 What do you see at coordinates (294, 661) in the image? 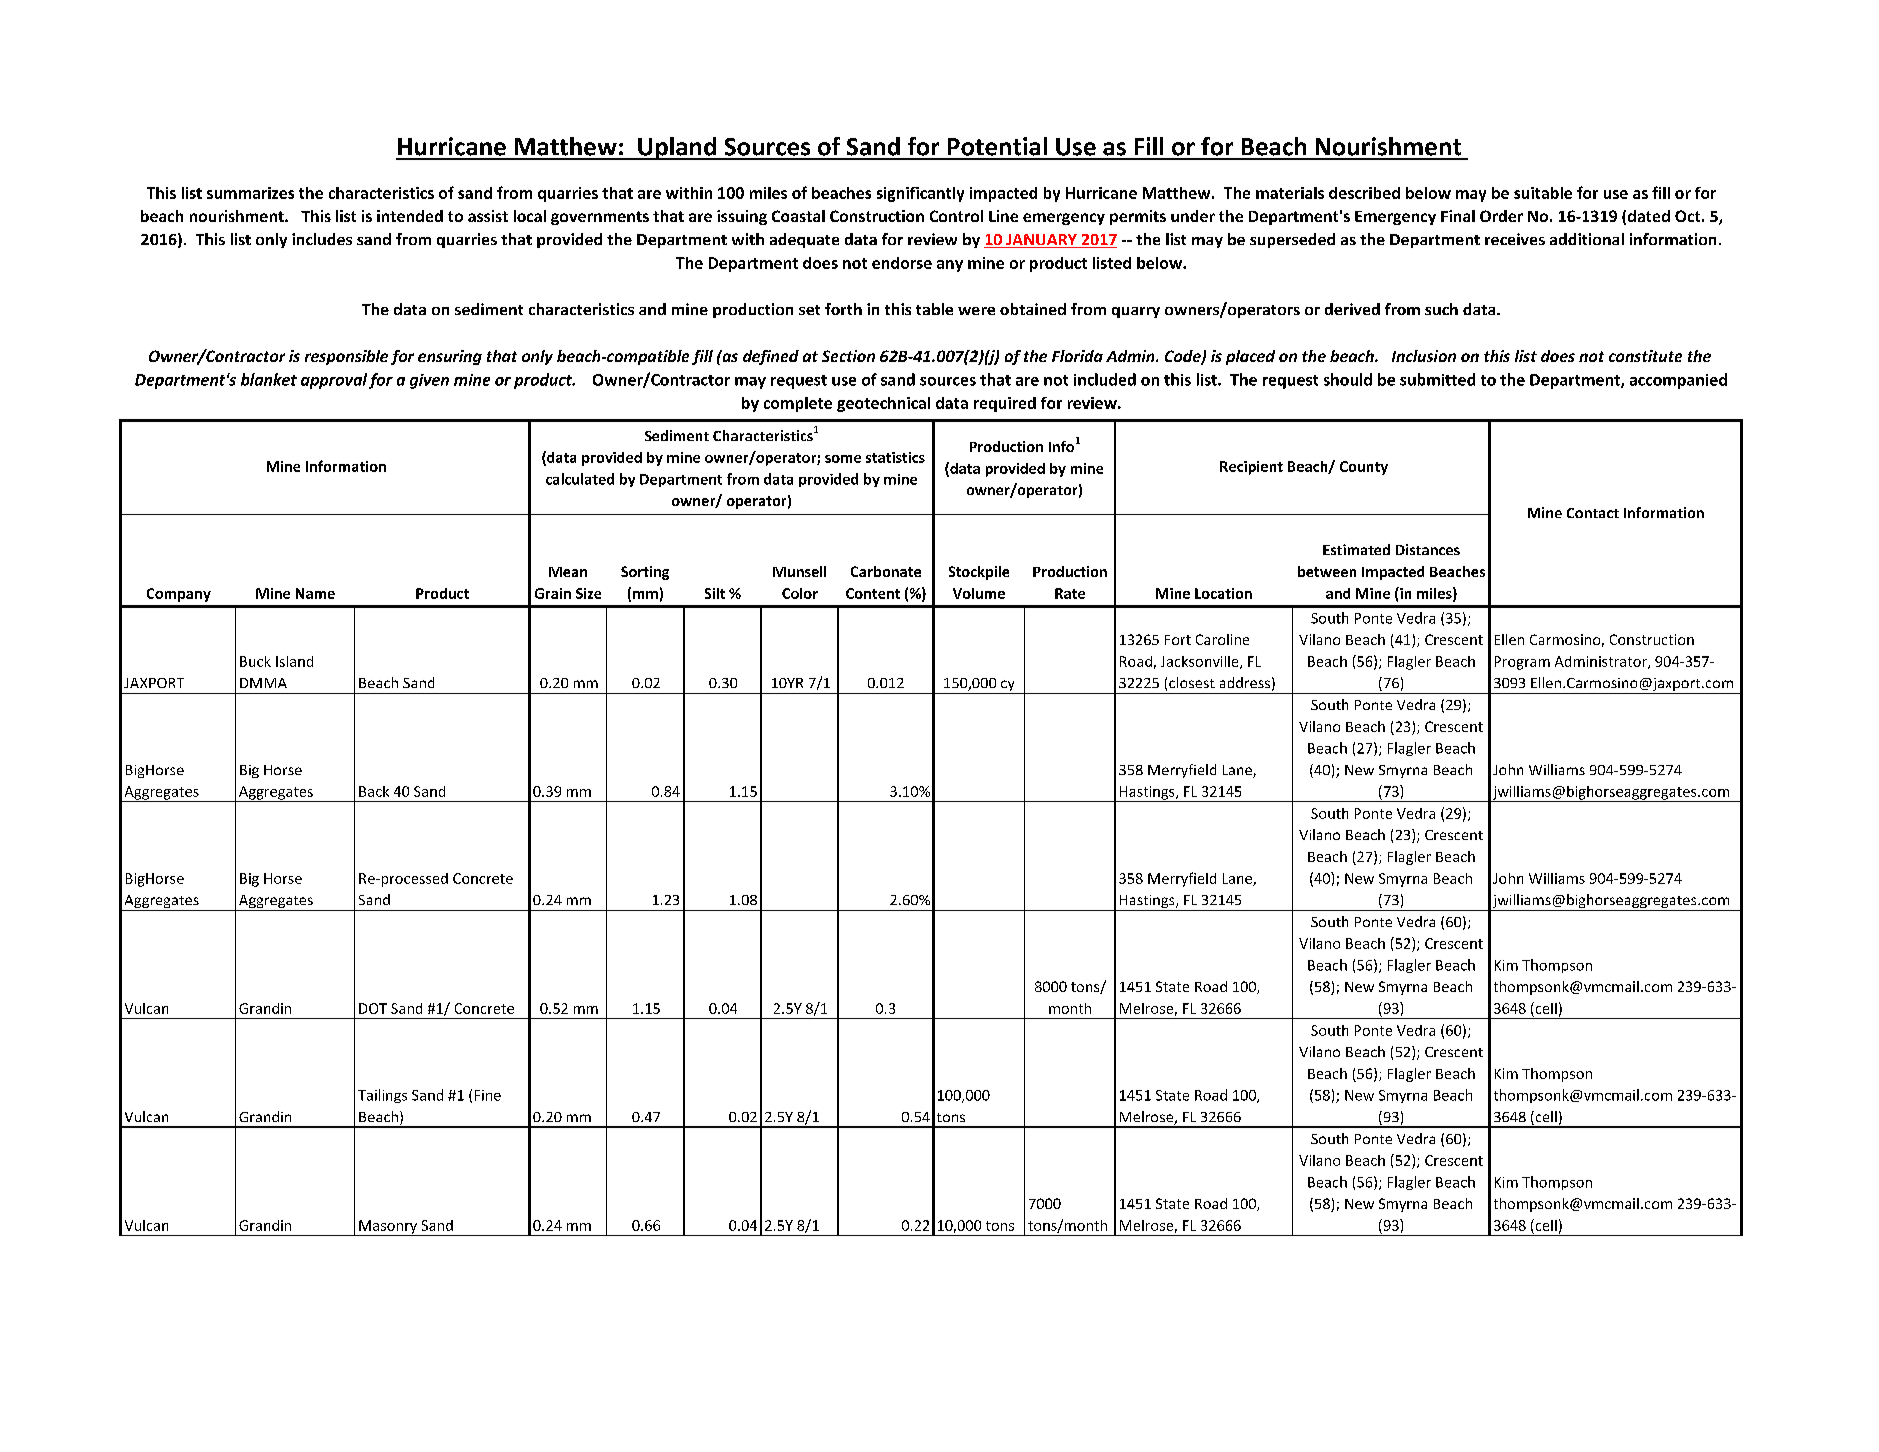
I see `Island` at bounding box center [294, 661].
